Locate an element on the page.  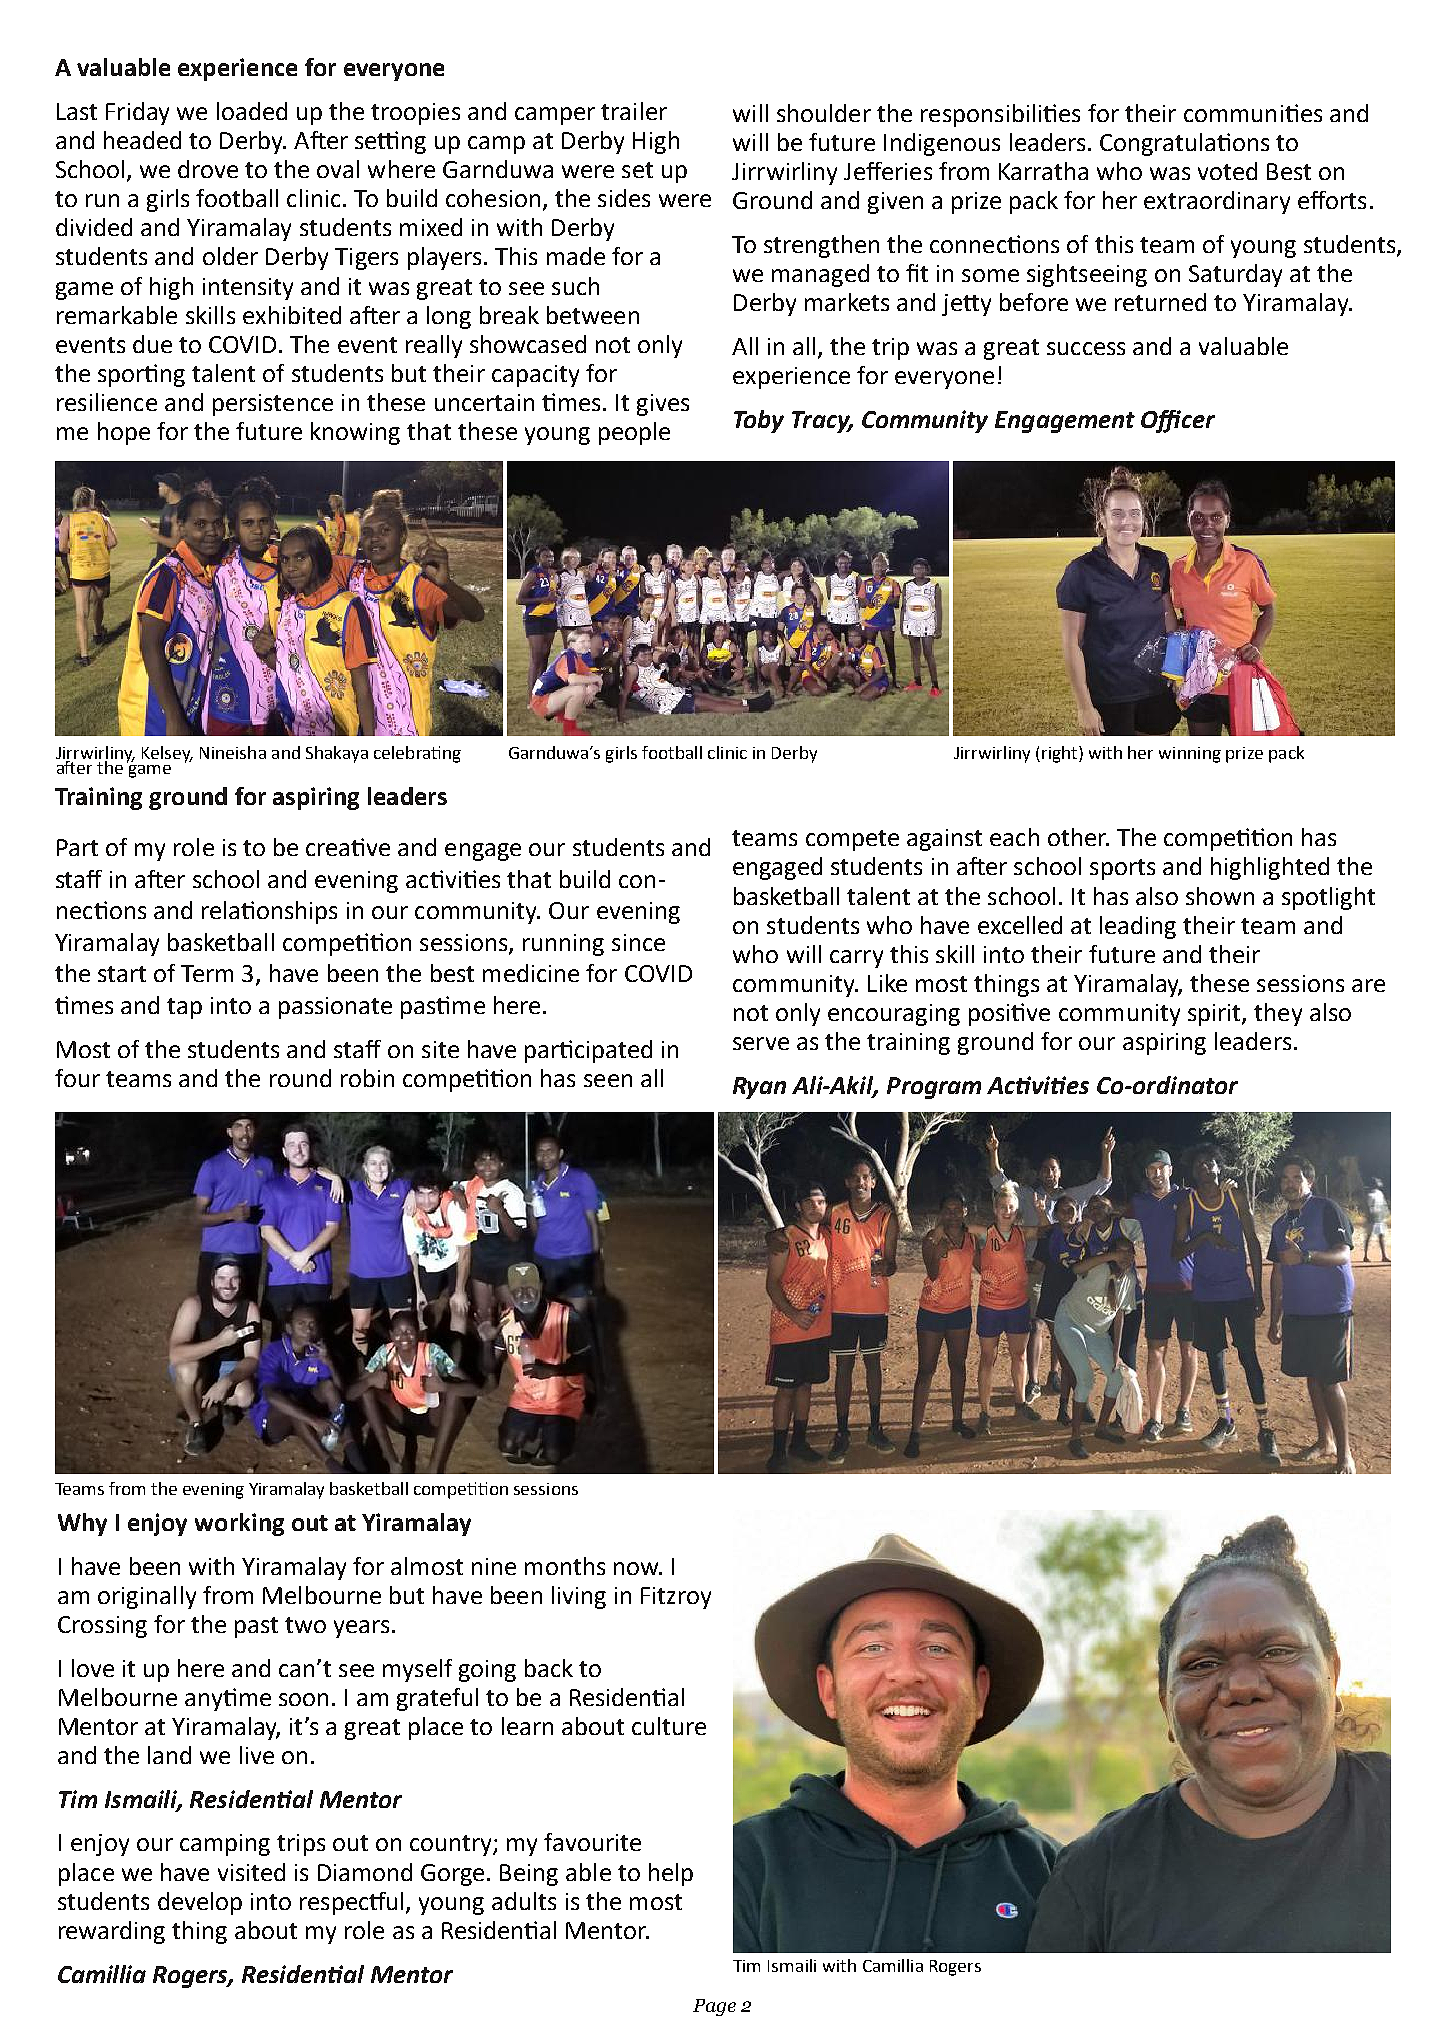
Program is located at coordinates (934, 1088).
